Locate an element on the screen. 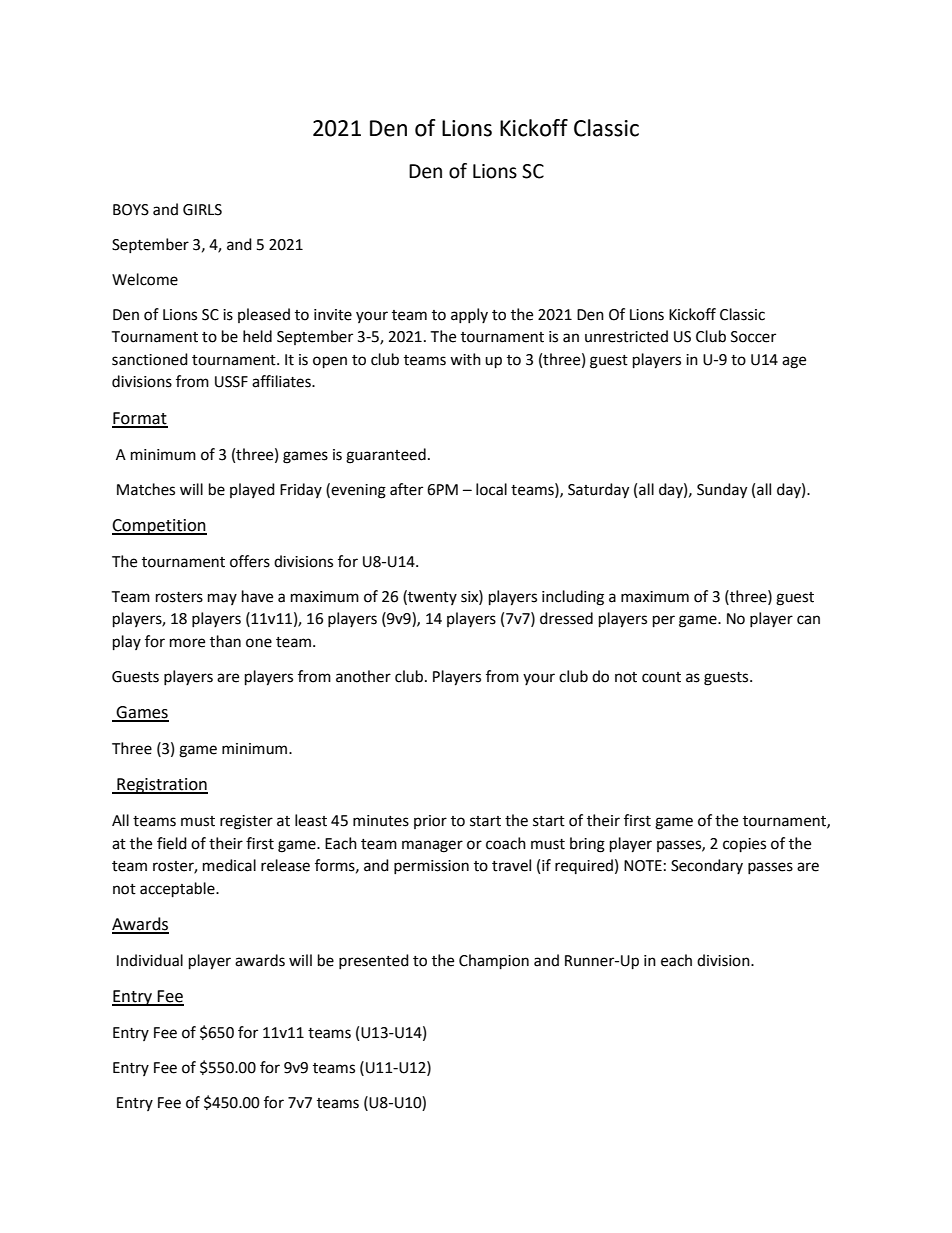 The height and width of the screenshot is (1233, 952). Secondary is located at coordinates (707, 866).
